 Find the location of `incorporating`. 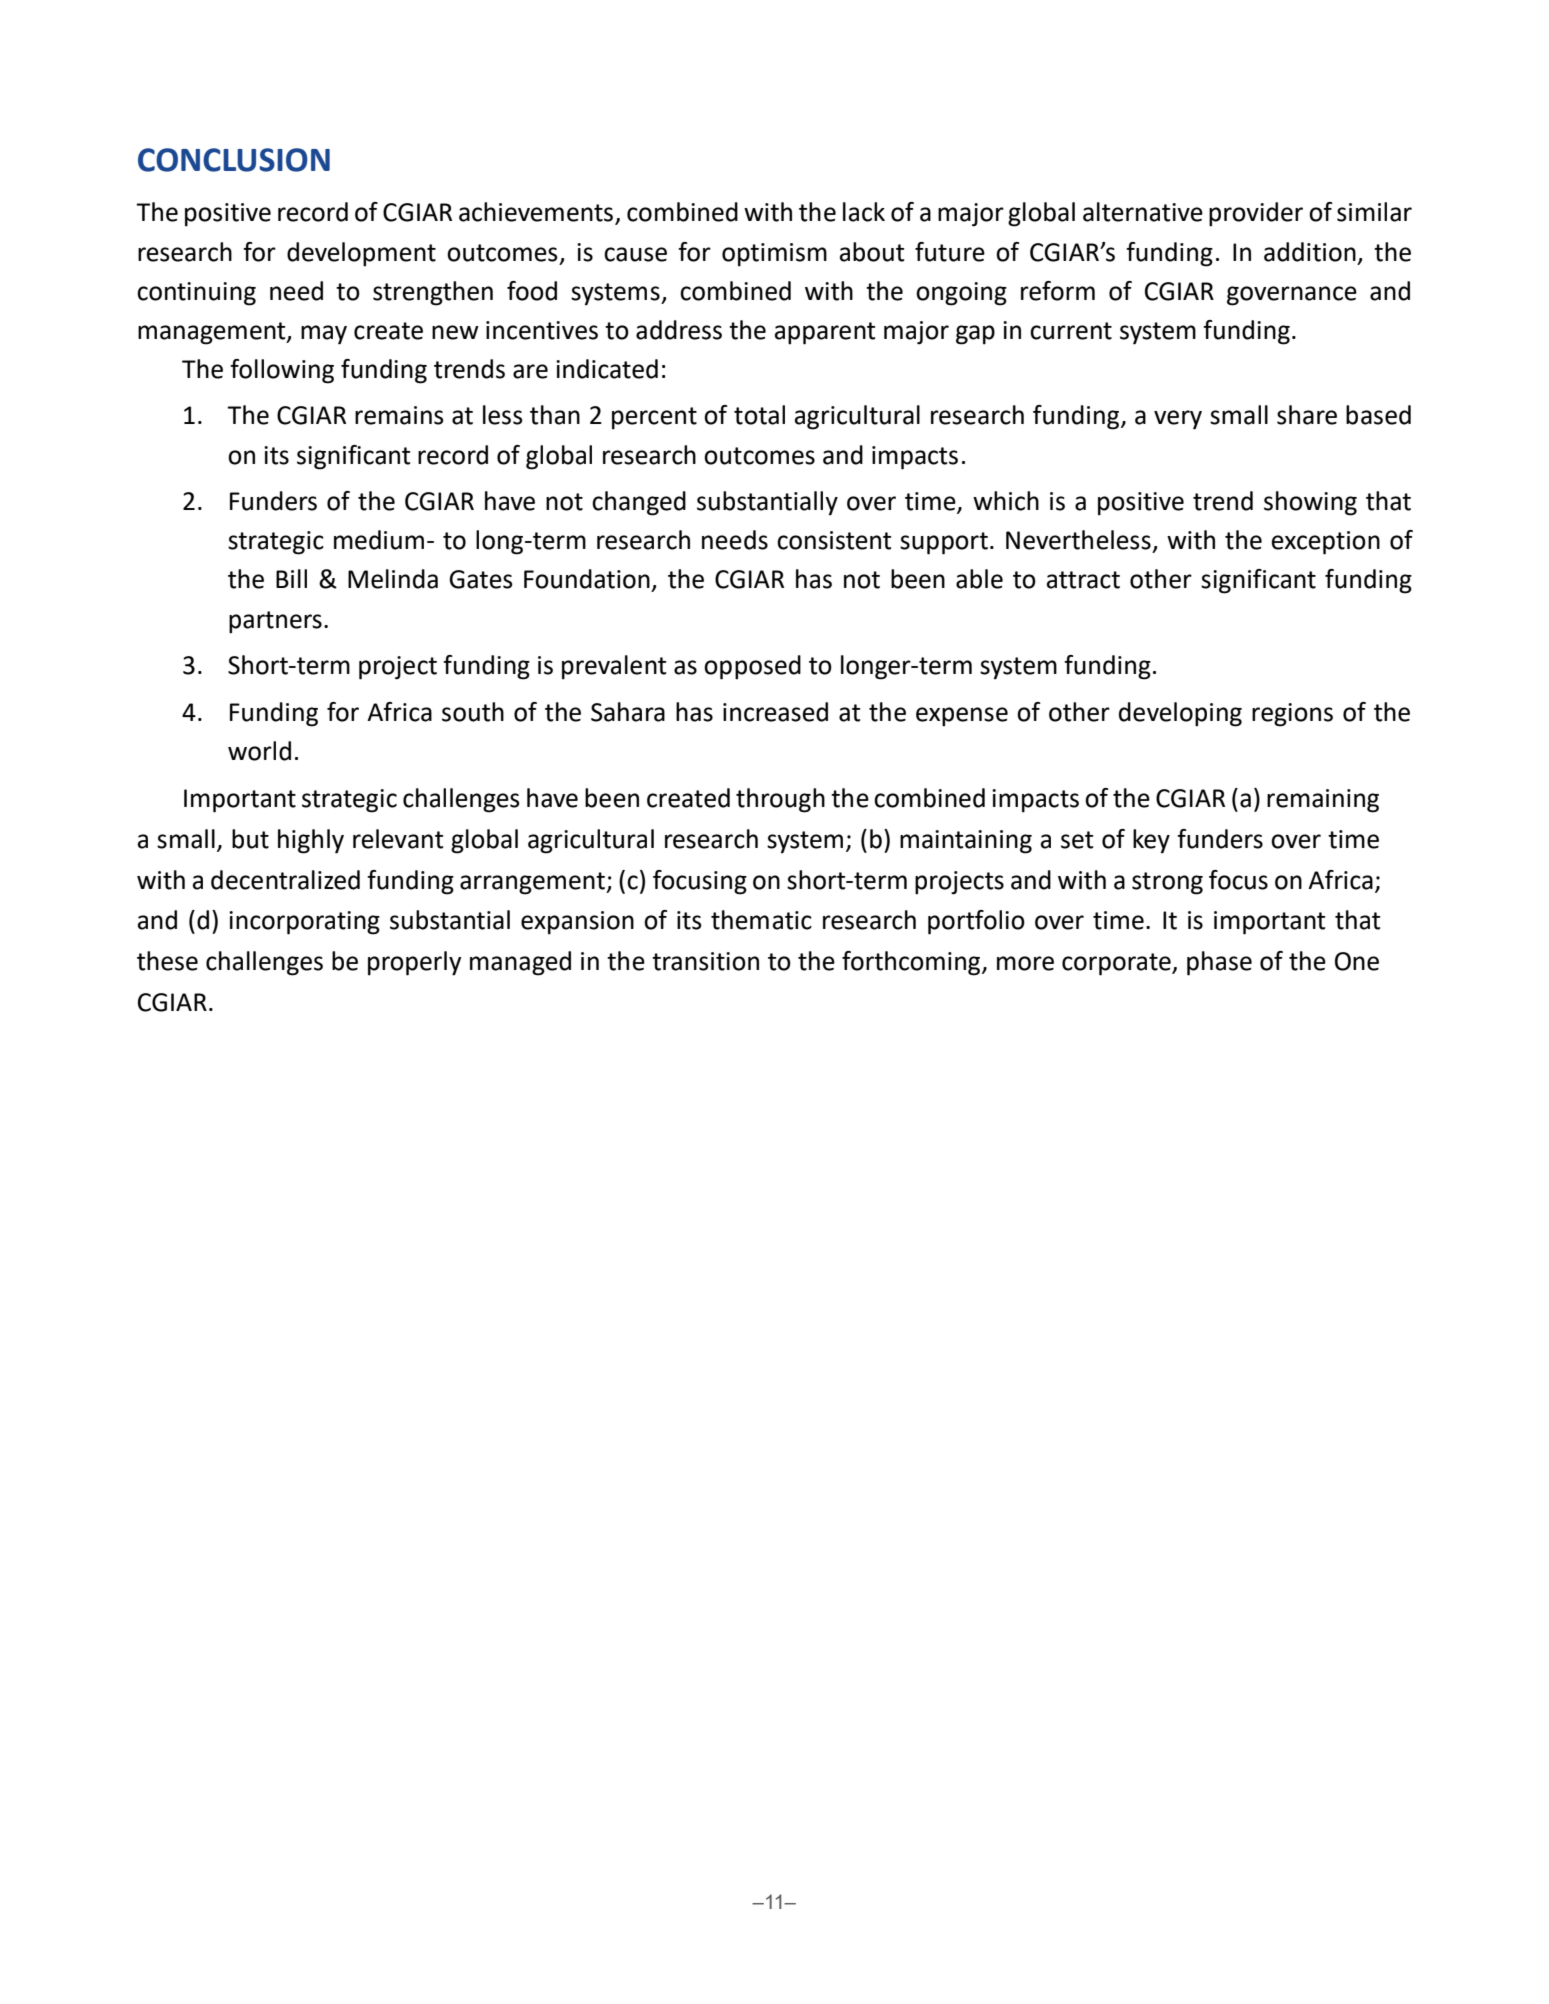

incorporating is located at coordinates (304, 923).
